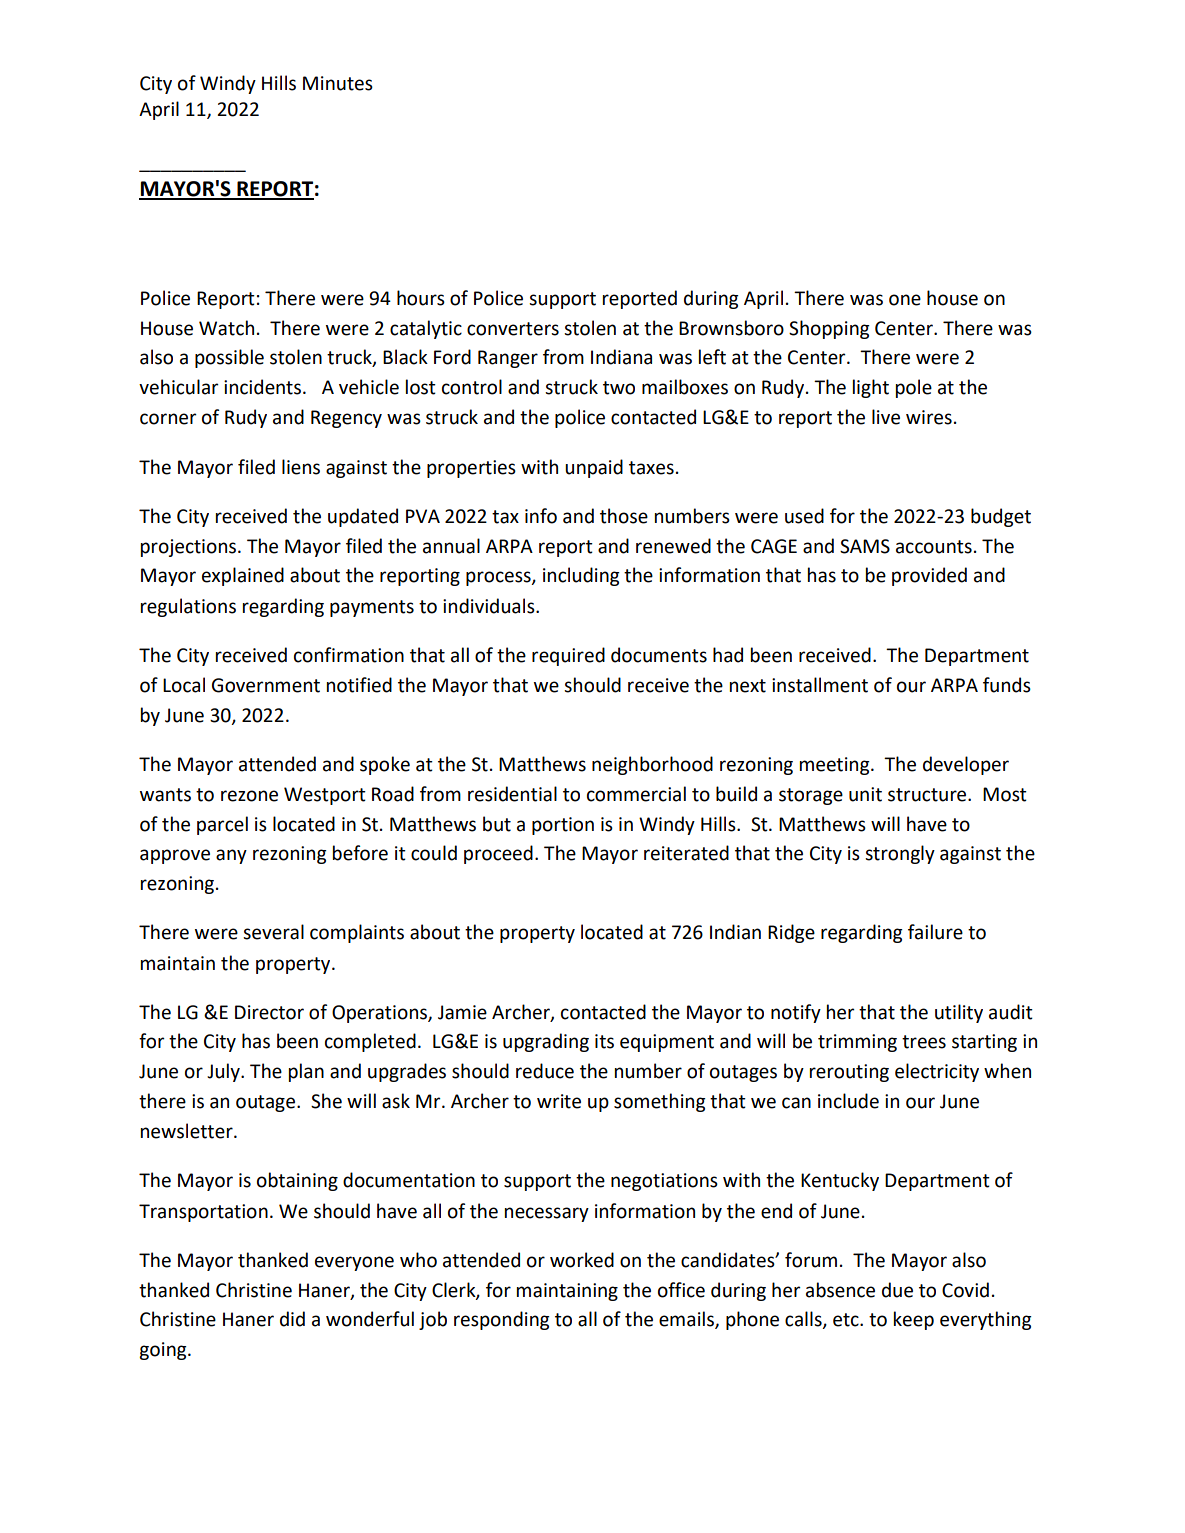  What do you see at coordinates (829, 329) in the page?
I see `Shopping` at bounding box center [829, 329].
